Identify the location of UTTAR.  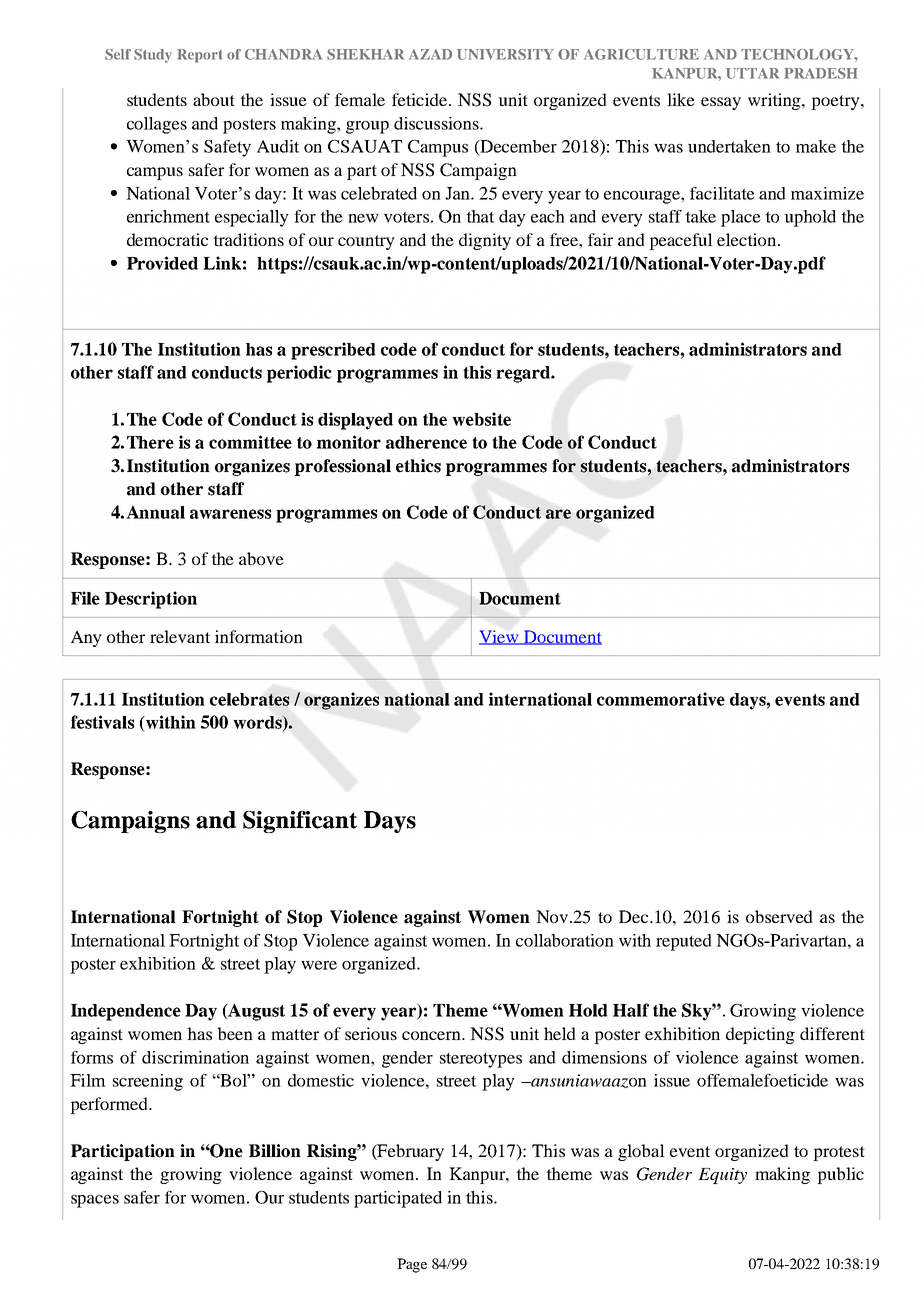
(752, 73).
